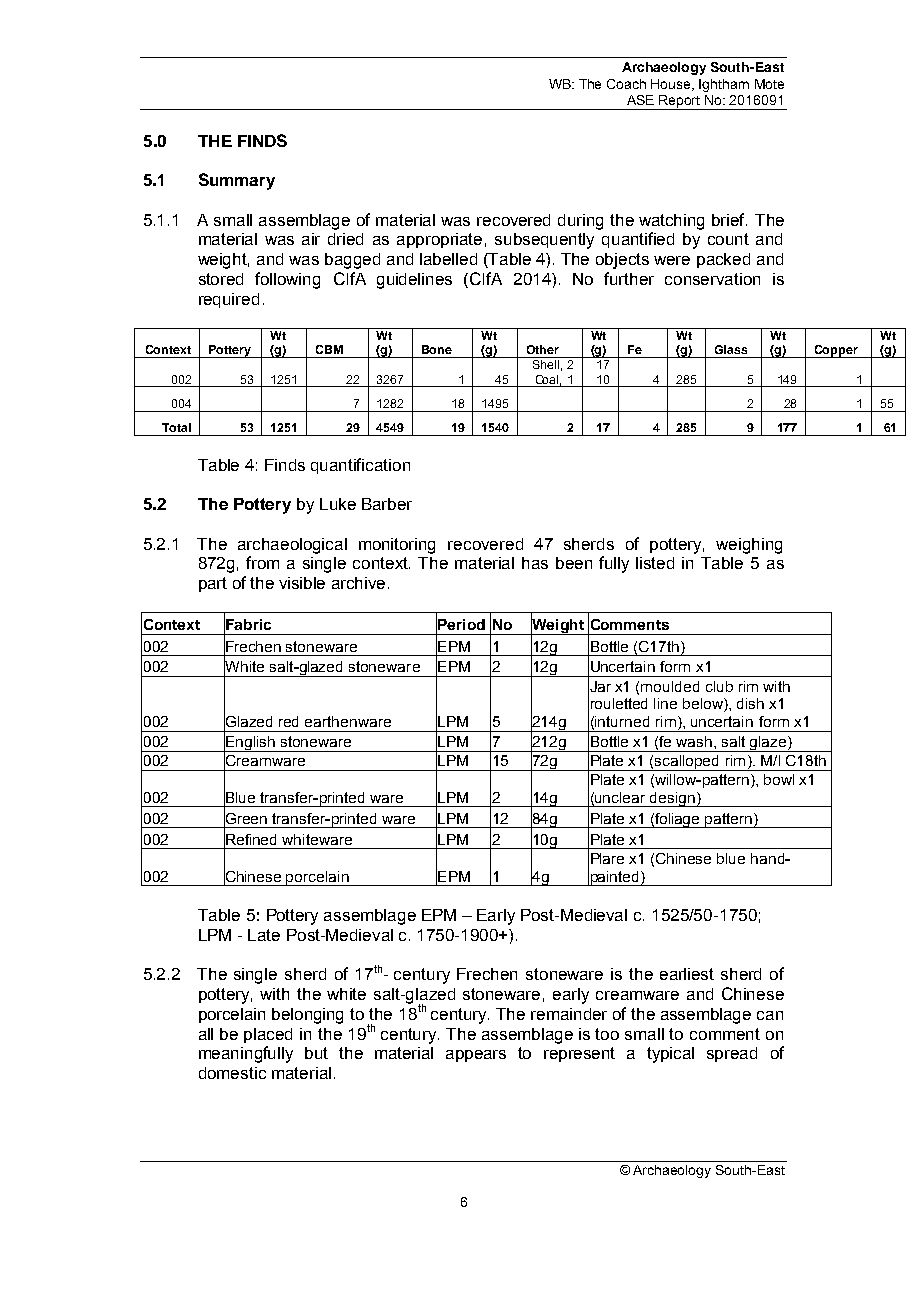  I want to click on Summary, so click(237, 181).
